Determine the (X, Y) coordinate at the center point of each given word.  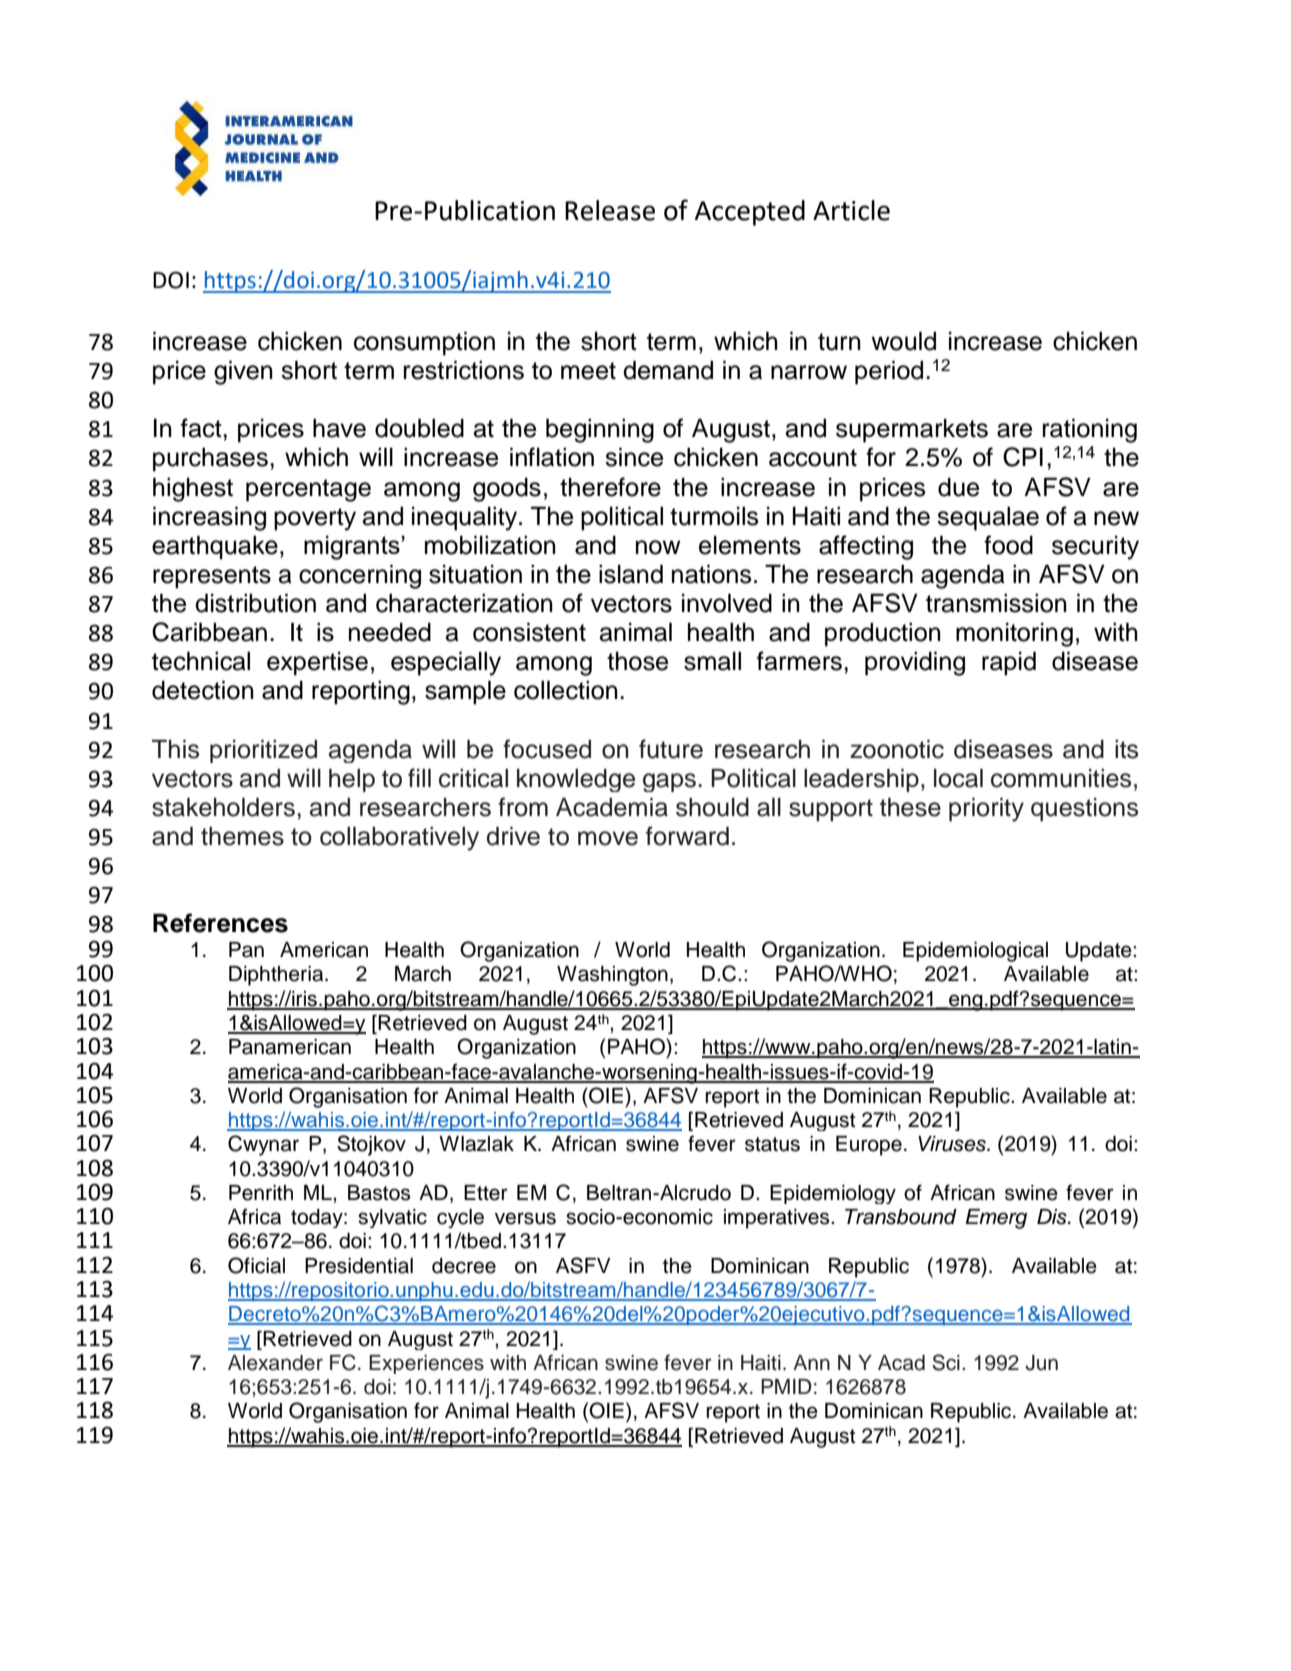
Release (610, 210)
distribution (255, 603)
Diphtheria (277, 976)
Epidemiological (975, 952)
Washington (612, 976)
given (243, 372)
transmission (996, 603)
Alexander (275, 1363)
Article (851, 210)
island (631, 574)
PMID (786, 1386)
